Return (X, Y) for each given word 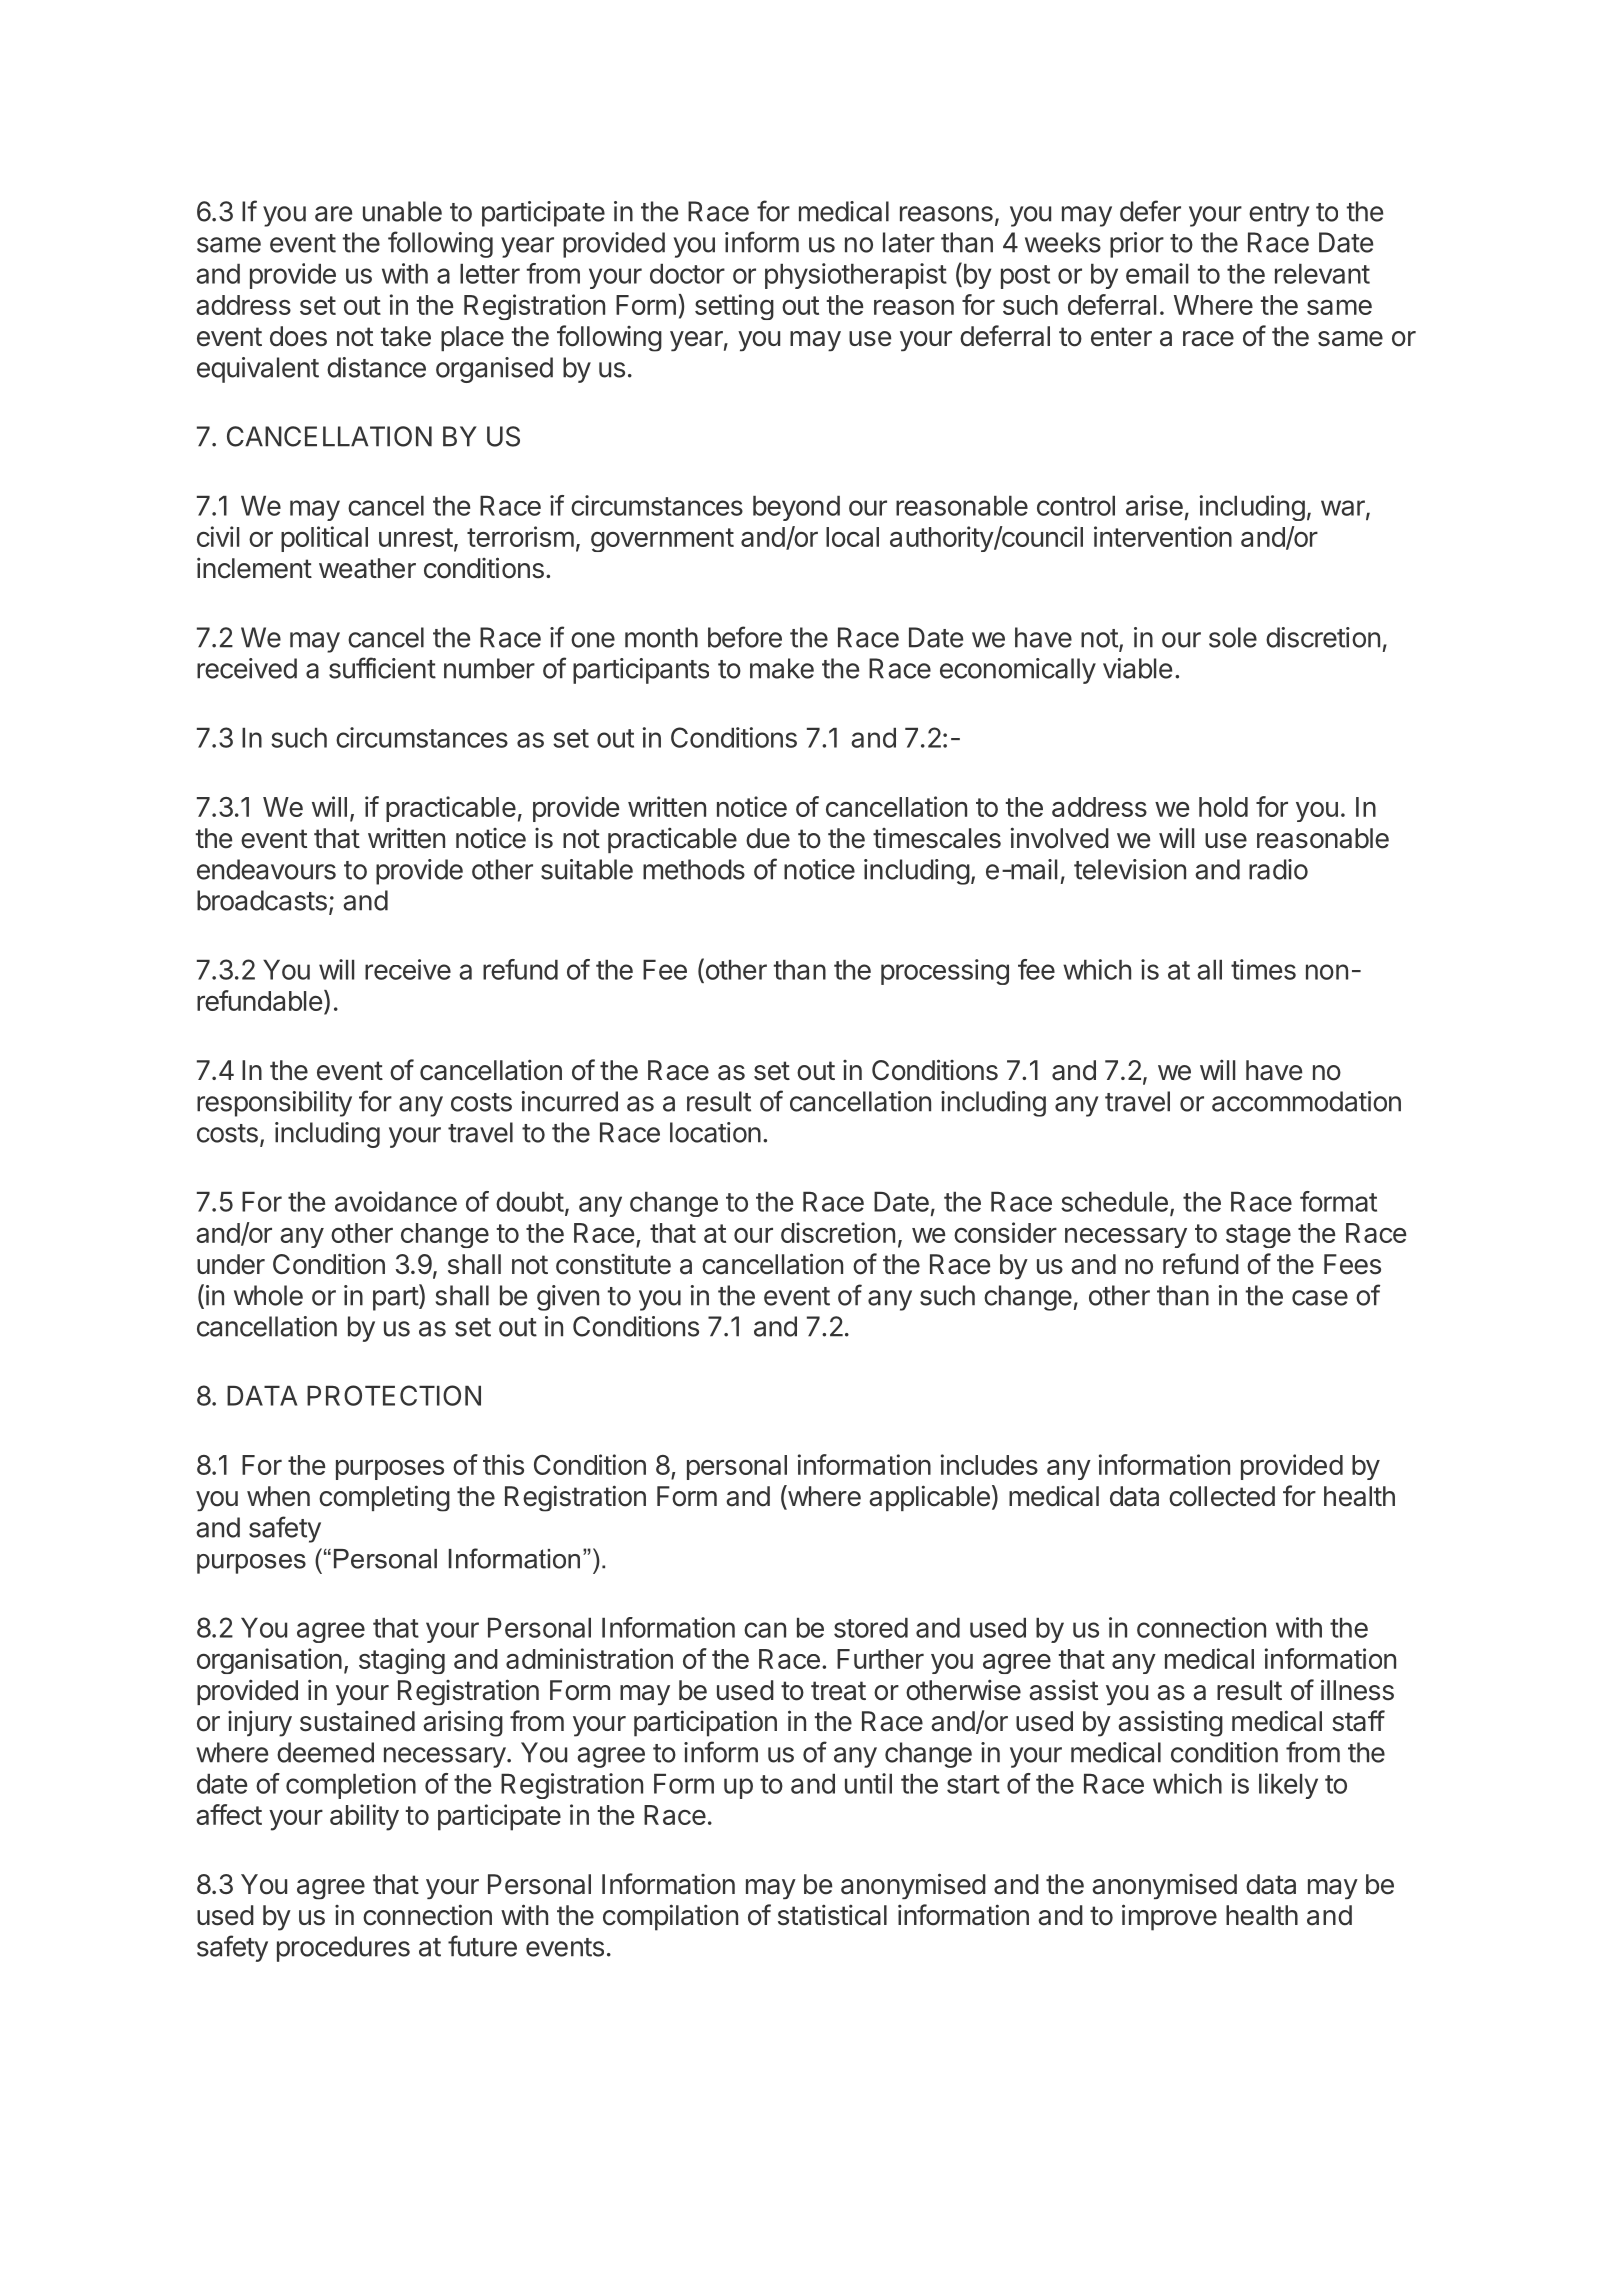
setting (734, 307)
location (715, 1132)
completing (384, 1498)
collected (1222, 1496)
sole (1233, 637)
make (782, 668)
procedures (343, 1949)
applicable (929, 1498)
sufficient (382, 668)
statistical (832, 1915)
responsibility (274, 1104)
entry (1279, 215)
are (333, 214)
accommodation (1306, 1101)
